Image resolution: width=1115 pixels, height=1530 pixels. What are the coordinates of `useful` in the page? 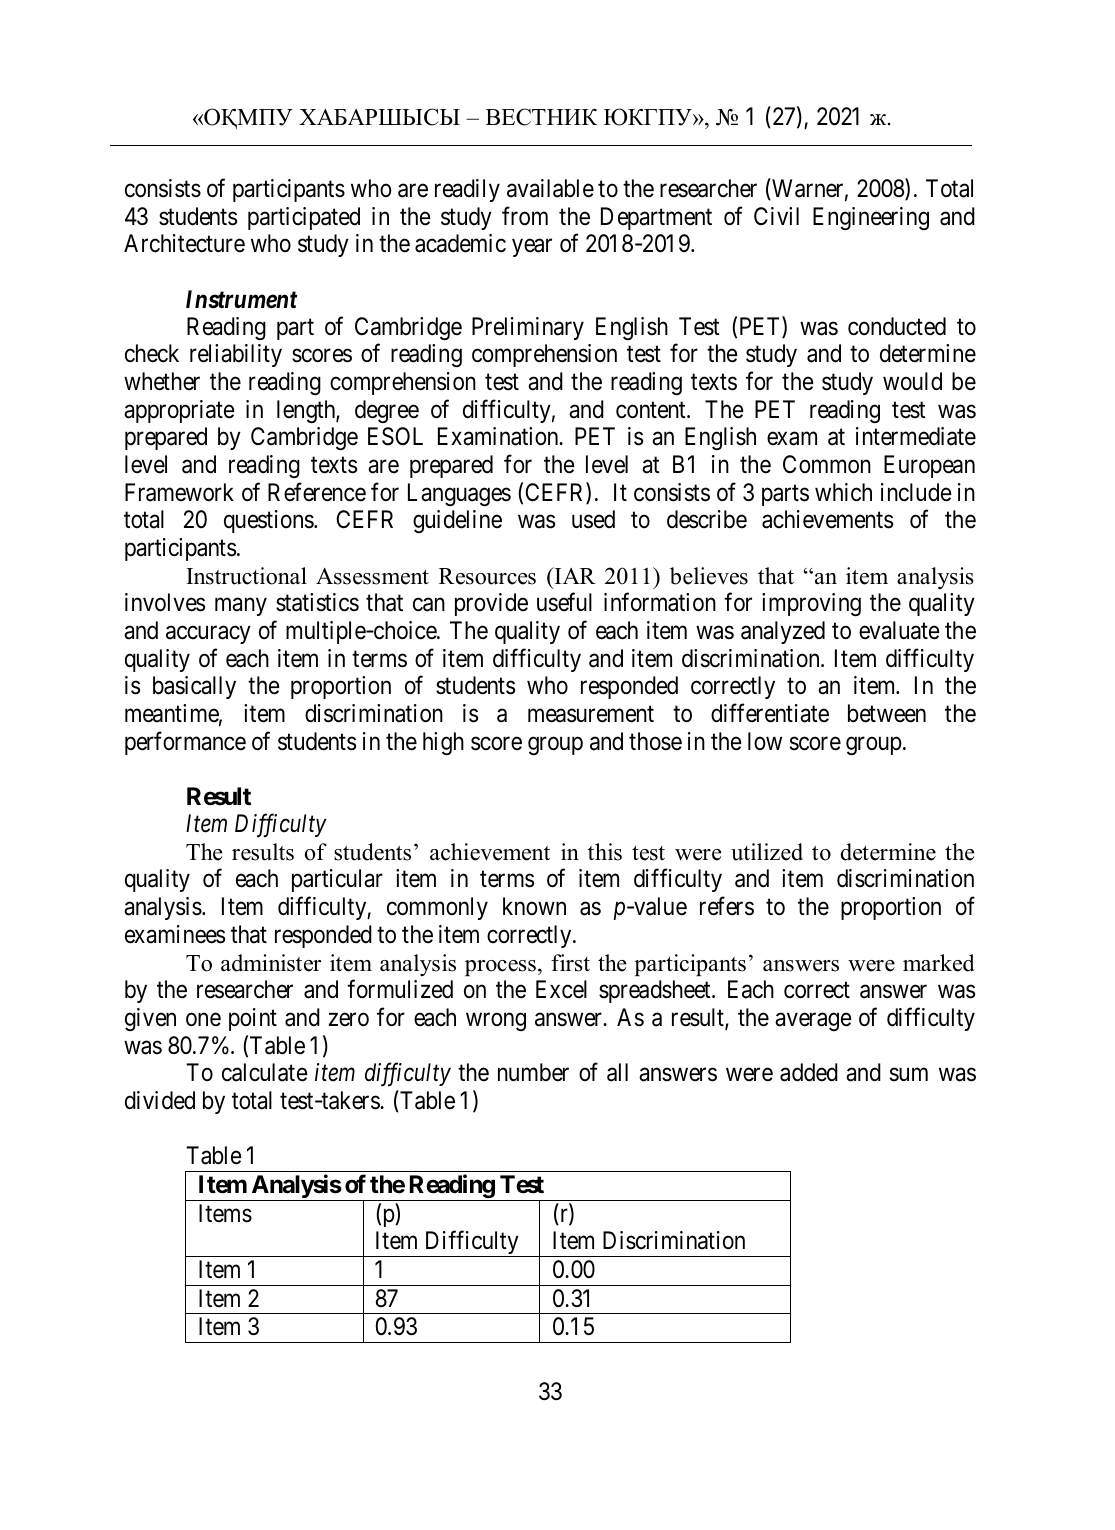 It's located at (564, 602).
